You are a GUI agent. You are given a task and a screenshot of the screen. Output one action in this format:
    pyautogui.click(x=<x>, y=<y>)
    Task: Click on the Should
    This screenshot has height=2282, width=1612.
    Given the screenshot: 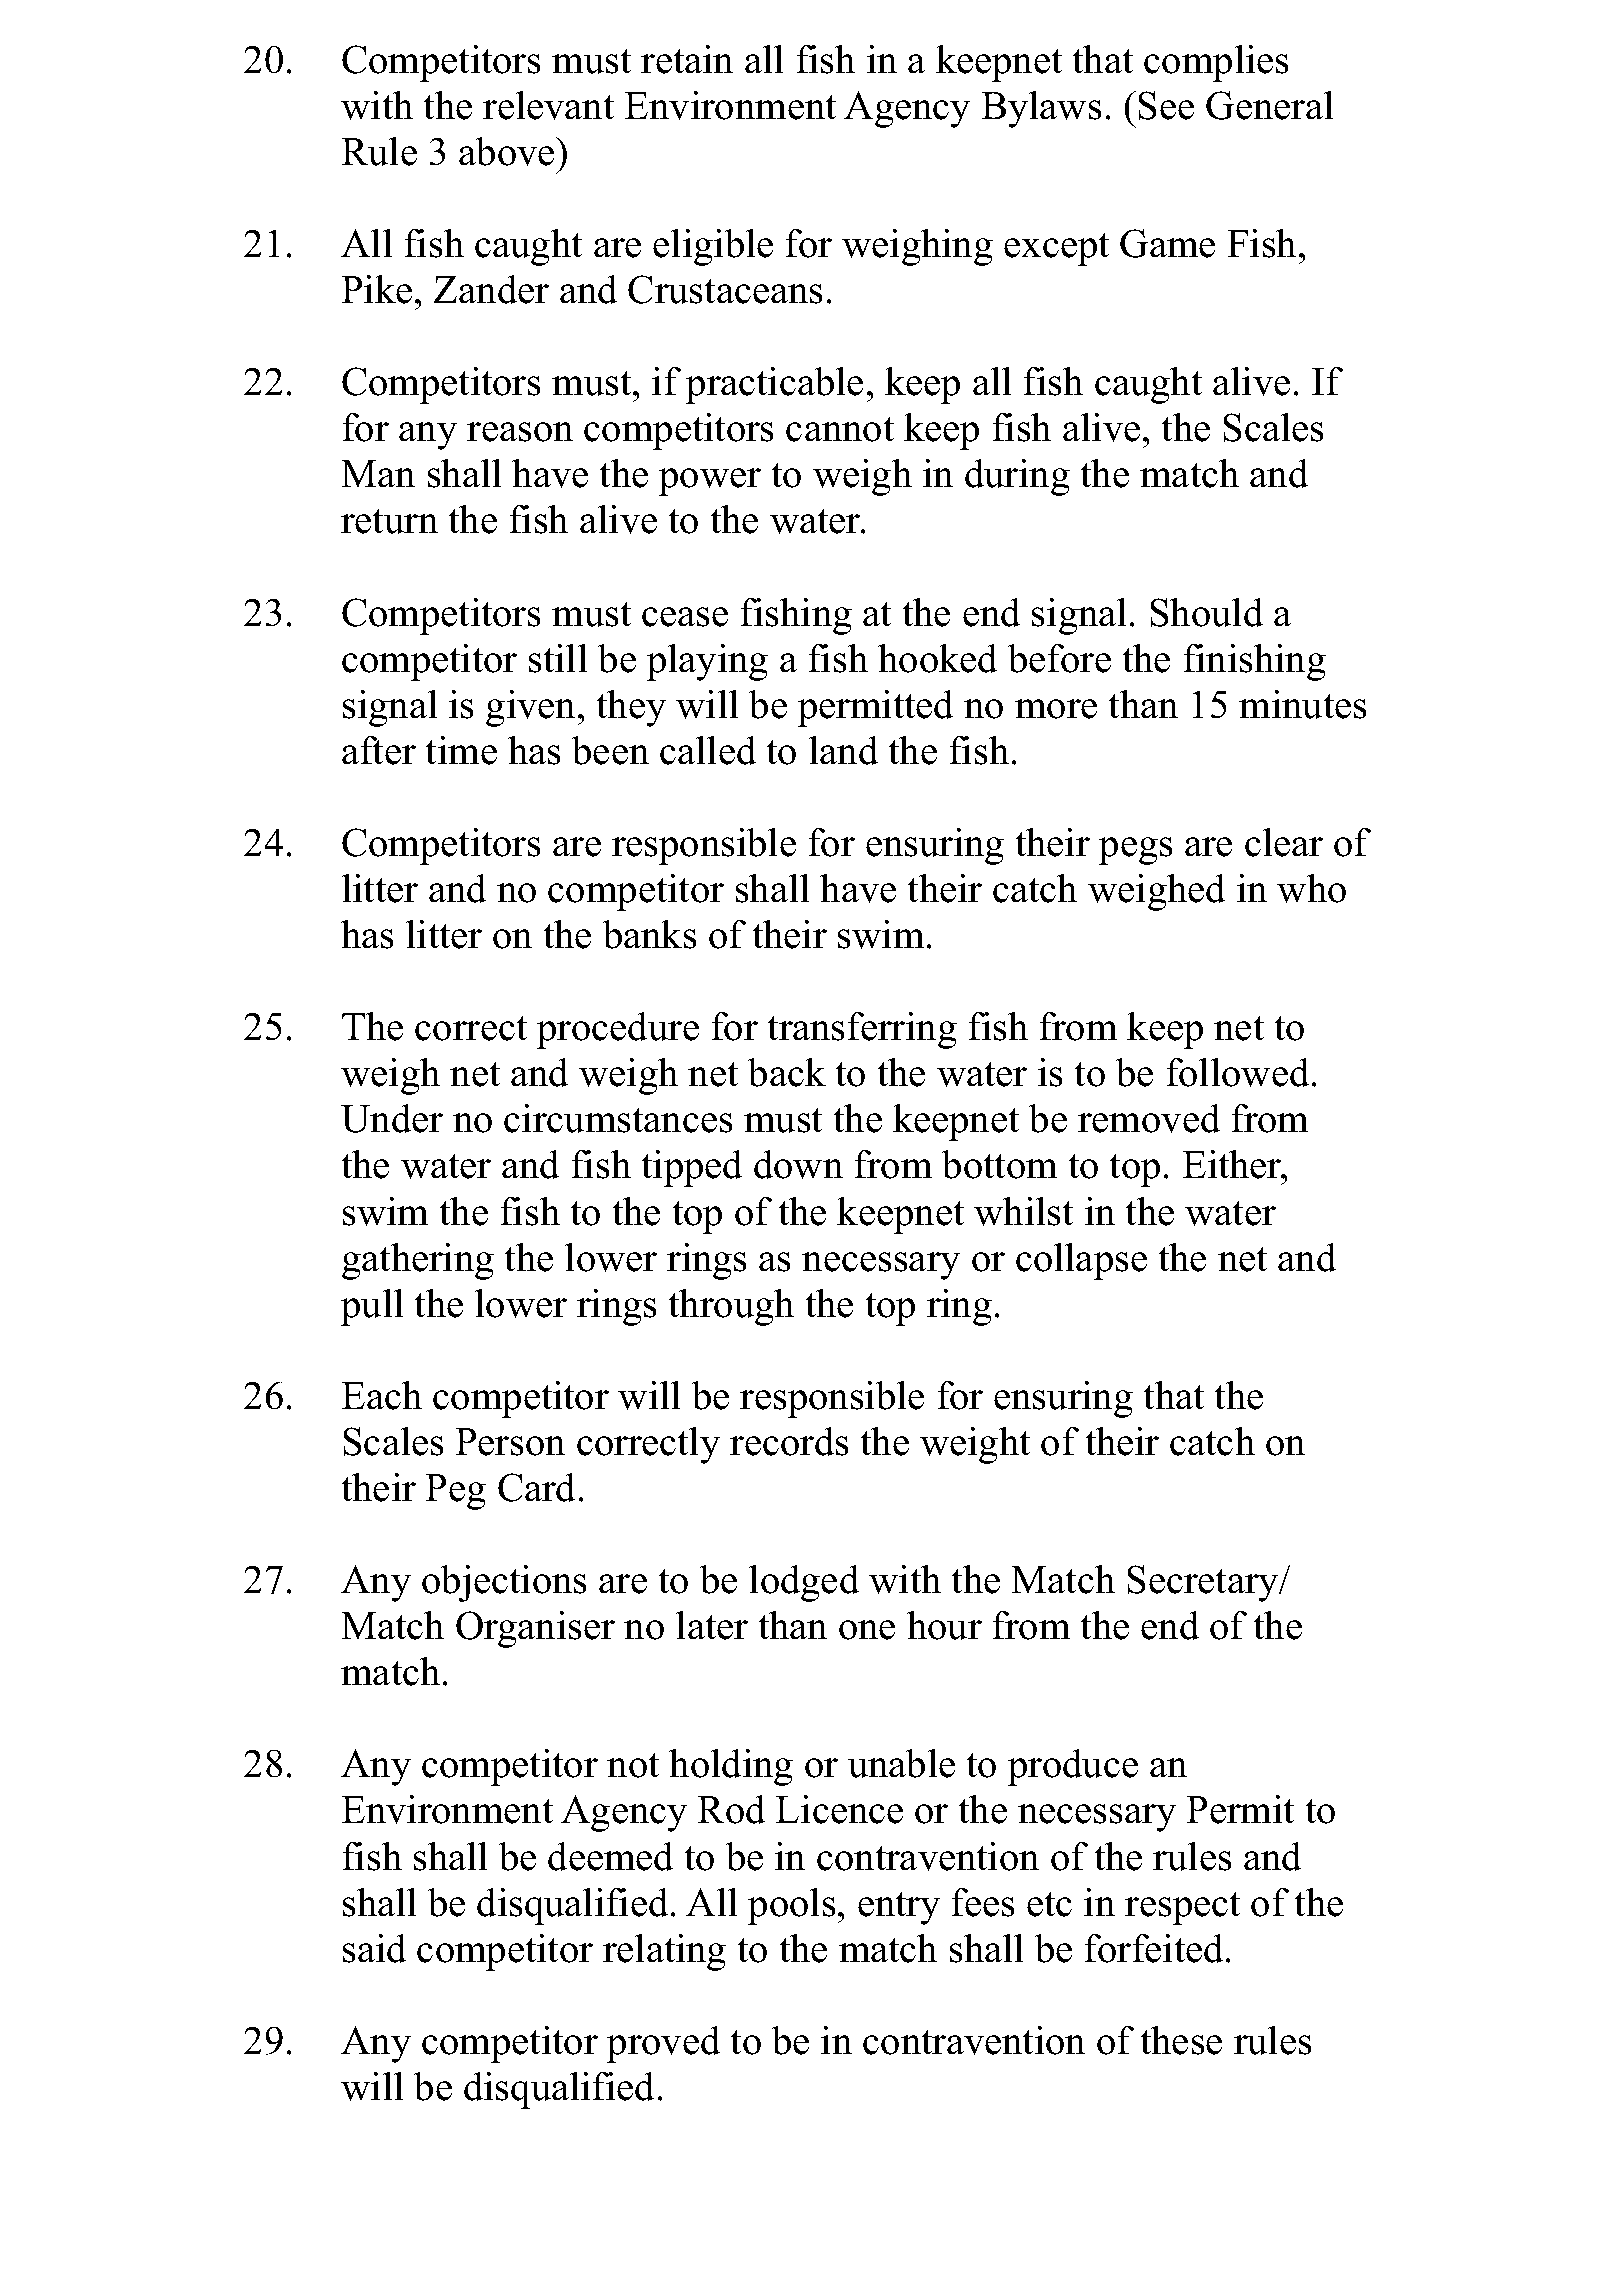 What is the action you would take?
    pyautogui.click(x=1207, y=612)
